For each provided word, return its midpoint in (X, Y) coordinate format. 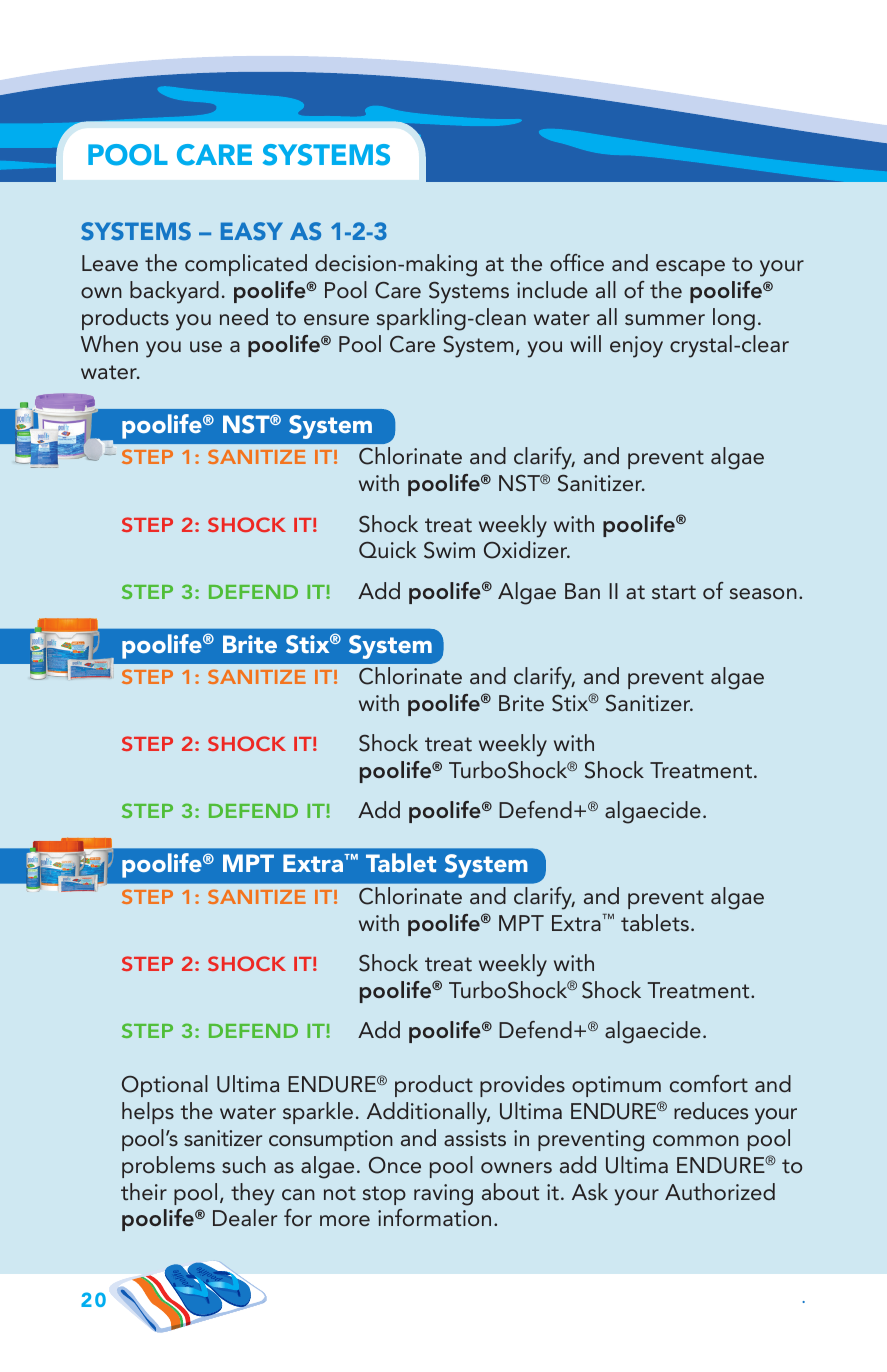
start (674, 592)
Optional (165, 1086)
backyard (174, 292)
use (206, 346)
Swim (449, 550)
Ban (582, 591)
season (763, 593)
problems (168, 1167)
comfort (709, 1084)
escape (690, 268)
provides (522, 1086)
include (552, 289)
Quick (387, 549)
